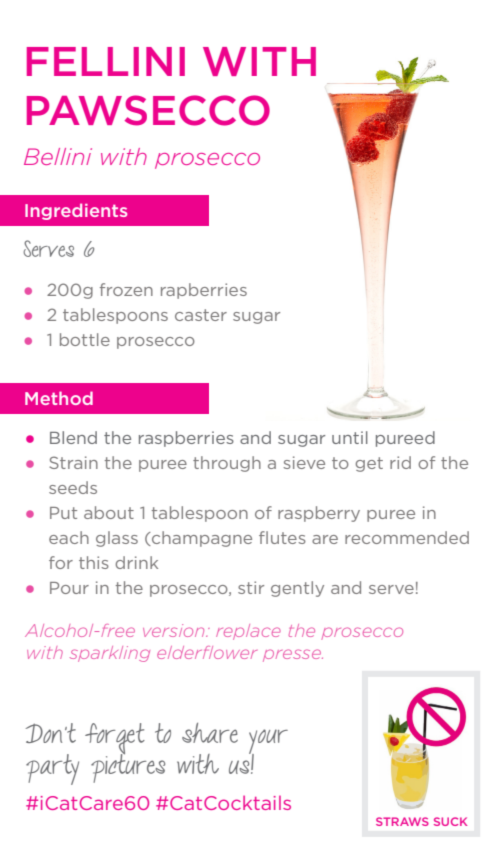 The image size is (498, 851). What do you see at coordinates (201, 315) in the screenshot?
I see `caster` at bounding box center [201, 315].
